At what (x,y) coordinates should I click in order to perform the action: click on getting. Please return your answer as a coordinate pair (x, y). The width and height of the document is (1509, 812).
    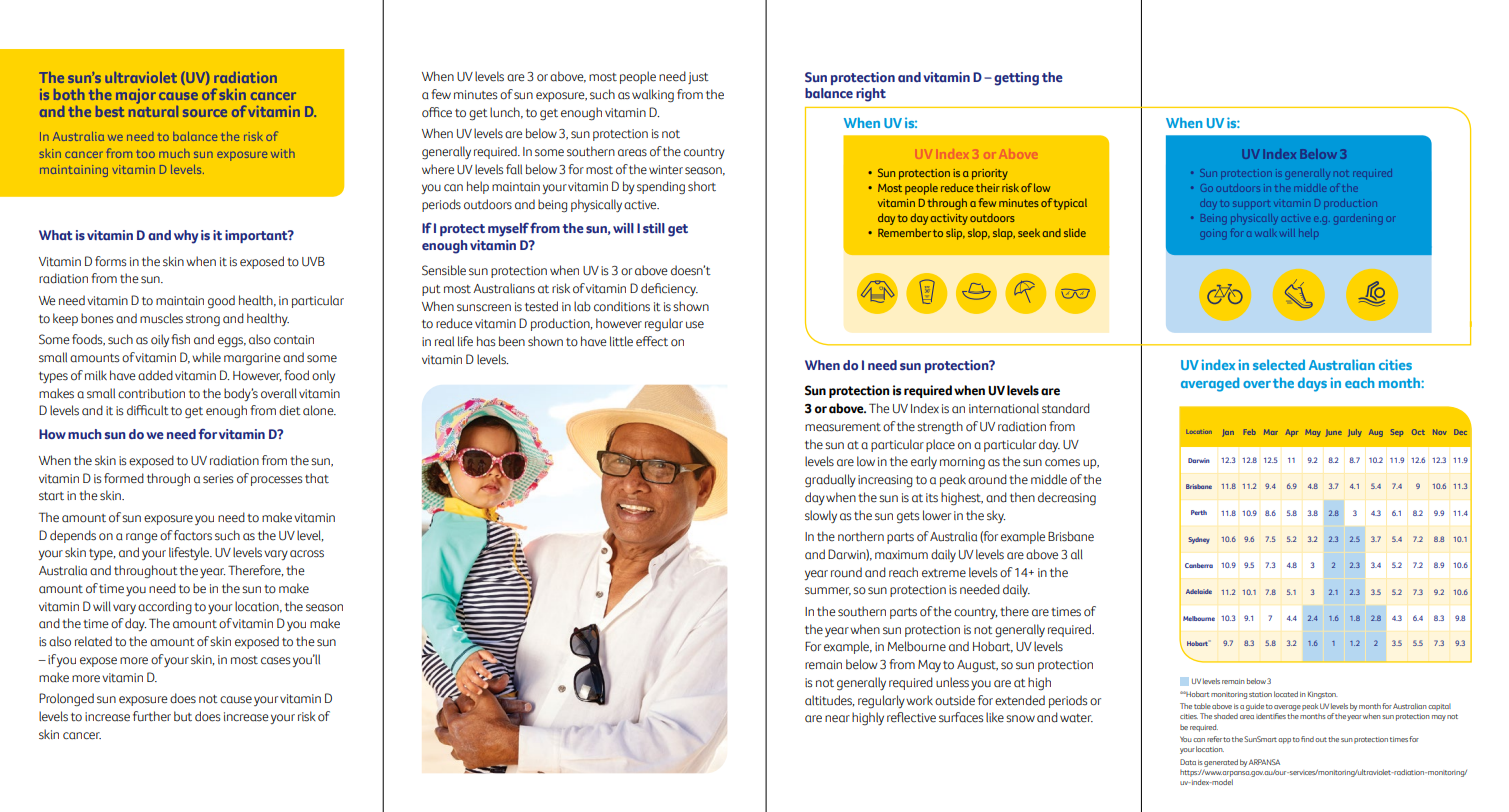
    Looking at the image, I should click on (1016, 79).
